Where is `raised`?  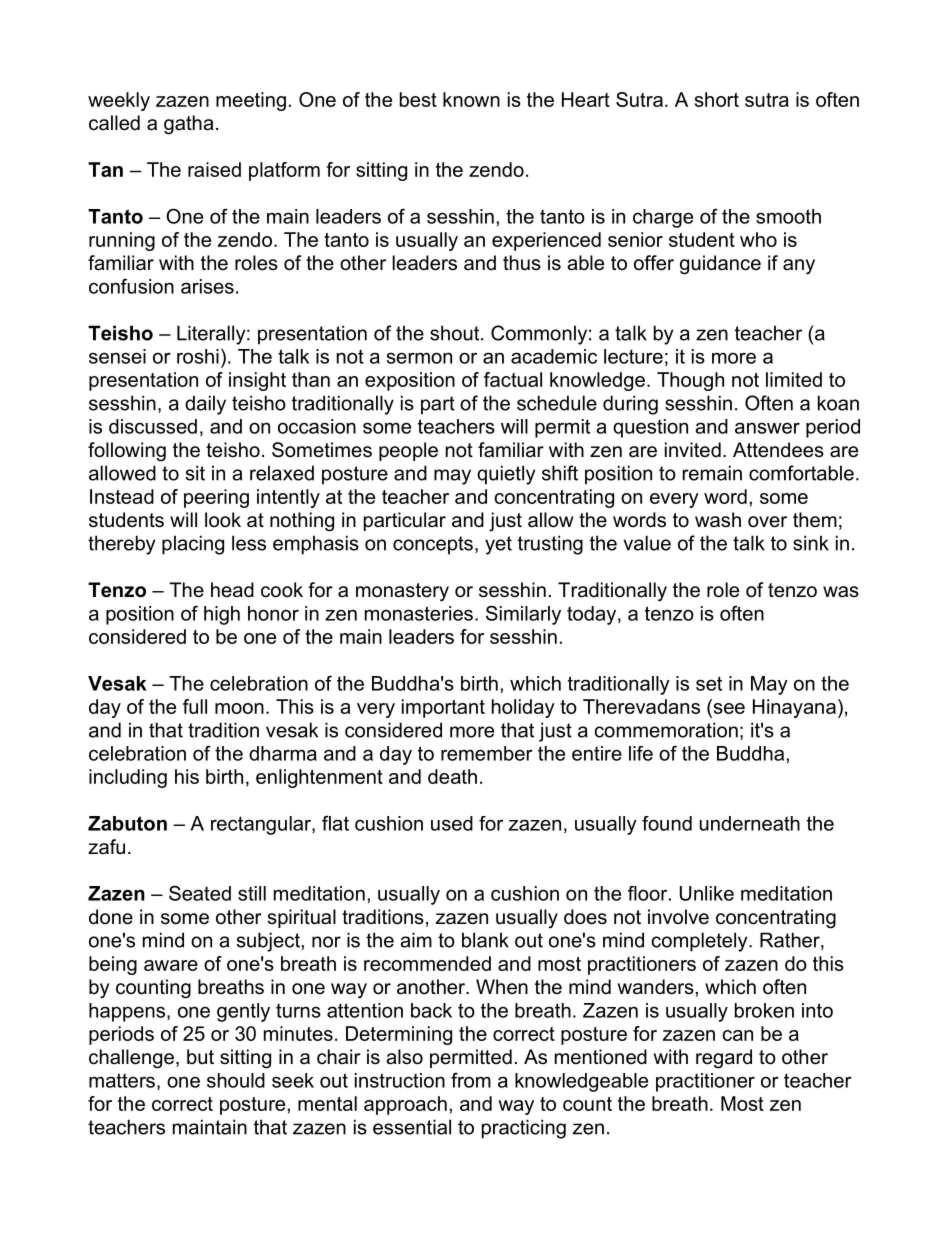 raised is located at coordinates (214, 169).
